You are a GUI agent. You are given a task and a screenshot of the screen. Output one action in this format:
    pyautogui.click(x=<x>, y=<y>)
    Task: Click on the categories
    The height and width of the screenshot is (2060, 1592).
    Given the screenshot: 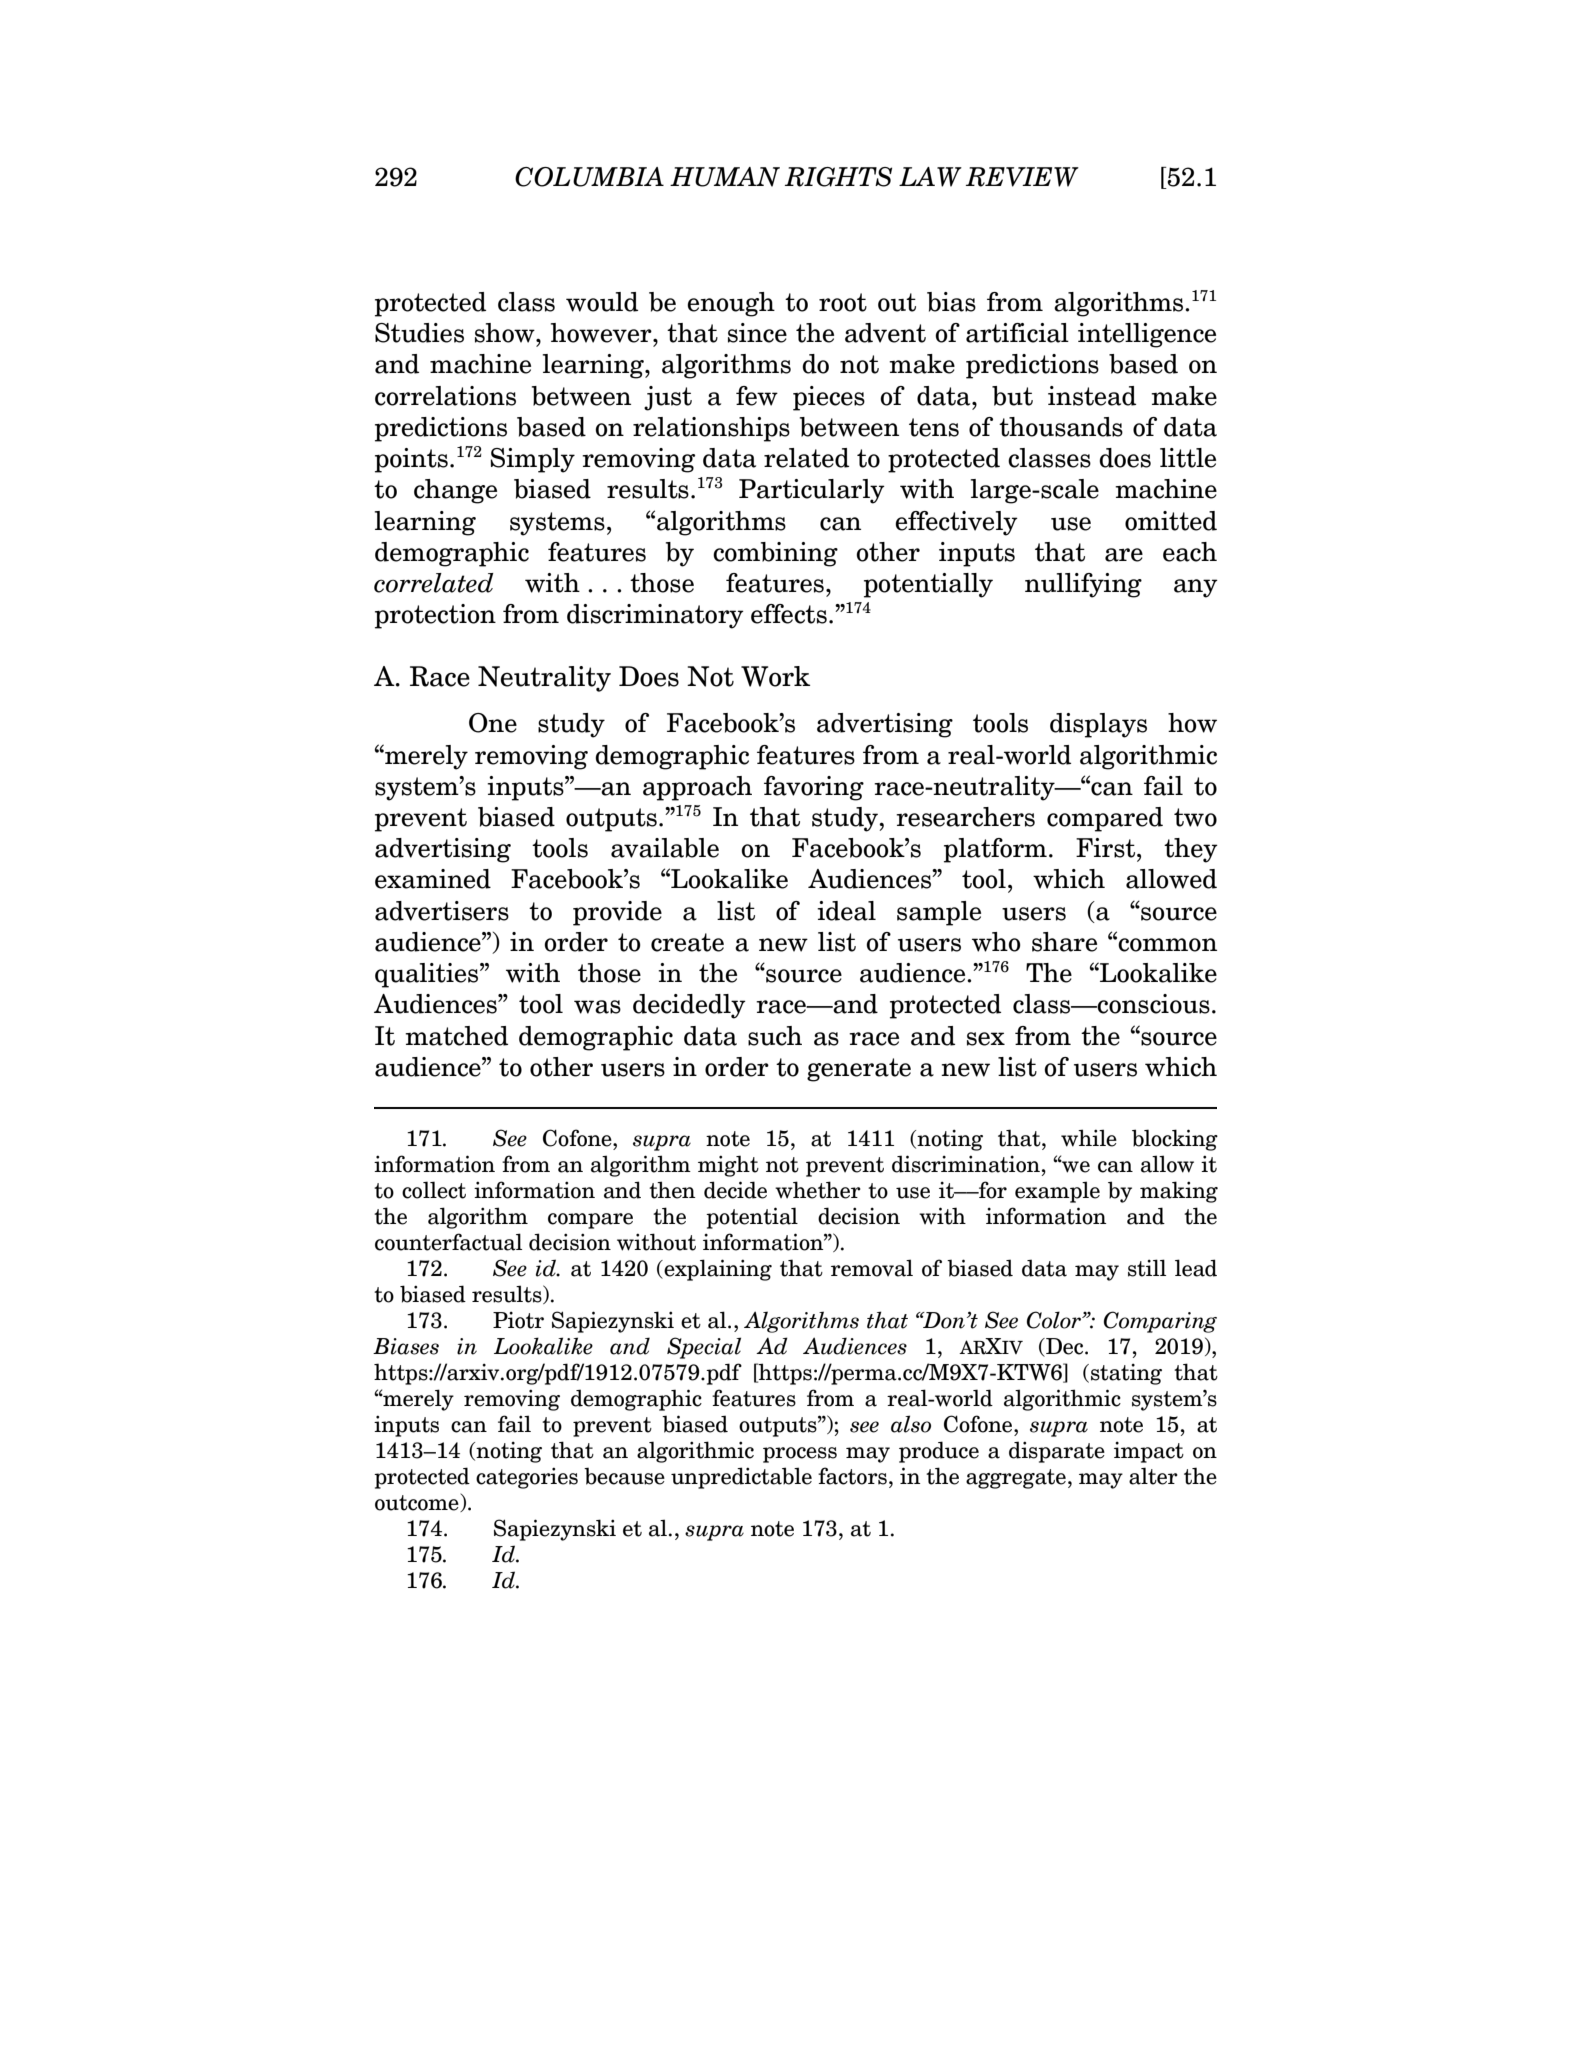 What is the action you would take?
    pyautogui.click(x=527, y=1478)
